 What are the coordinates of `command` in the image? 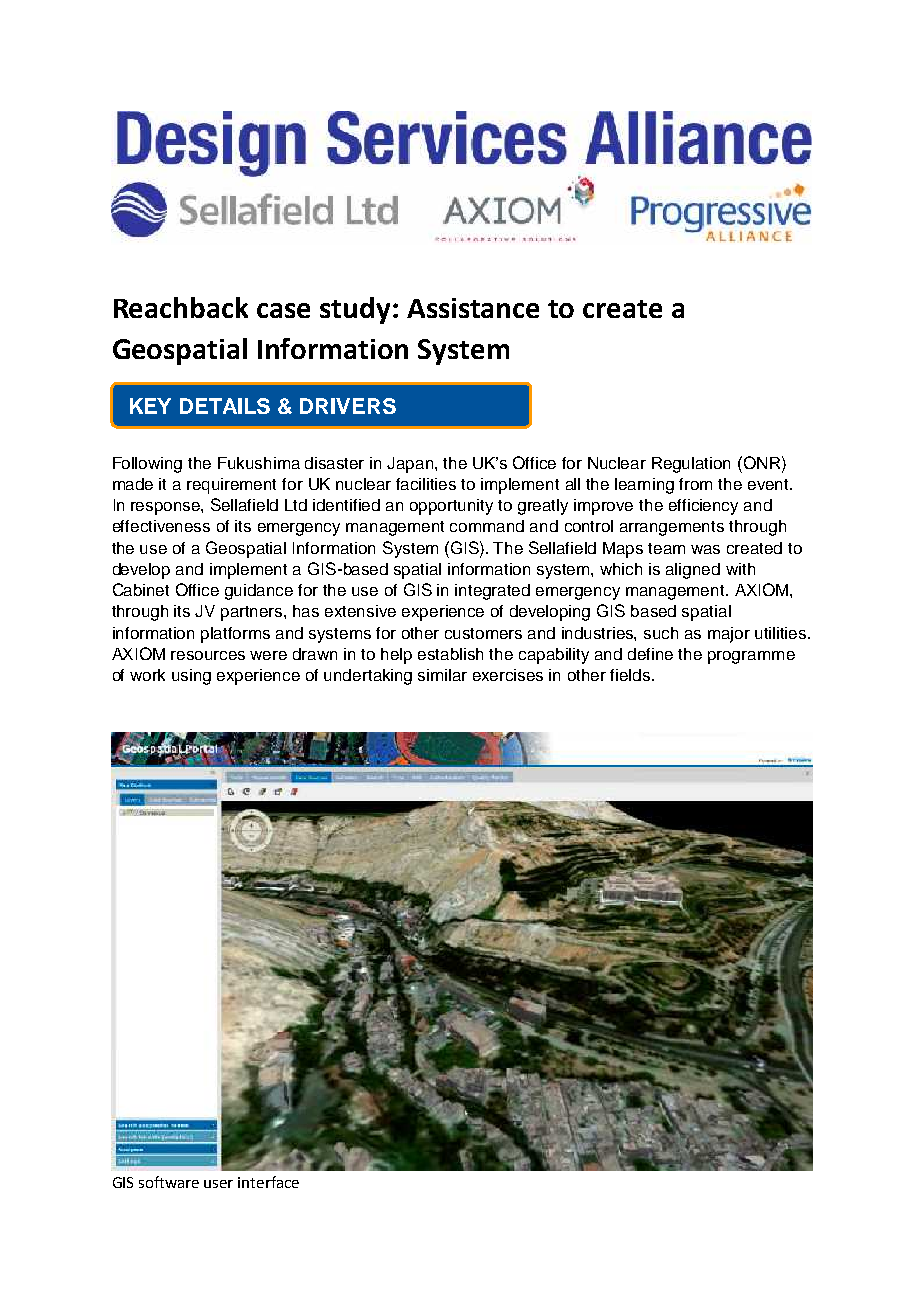 It's located at (487, 526).
